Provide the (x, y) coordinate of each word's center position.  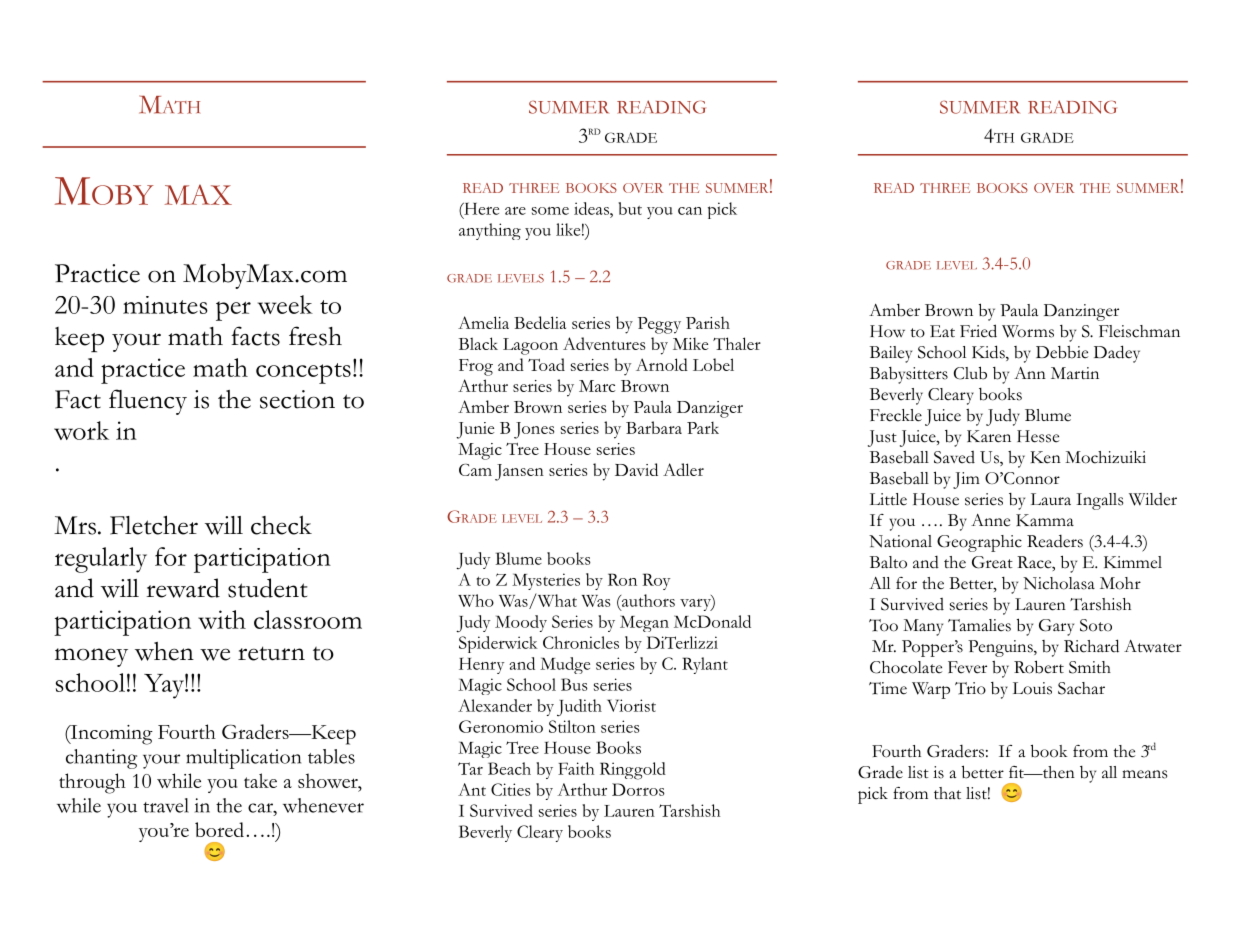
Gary (1056, 627)
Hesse (1038, 436)
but (630, 208)
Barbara (654, 427)
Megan (644, 624)
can (690, 211)
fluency (148, 402)
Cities (511, 789)
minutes (165, 305)
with (222, 619)
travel (166, 805)
